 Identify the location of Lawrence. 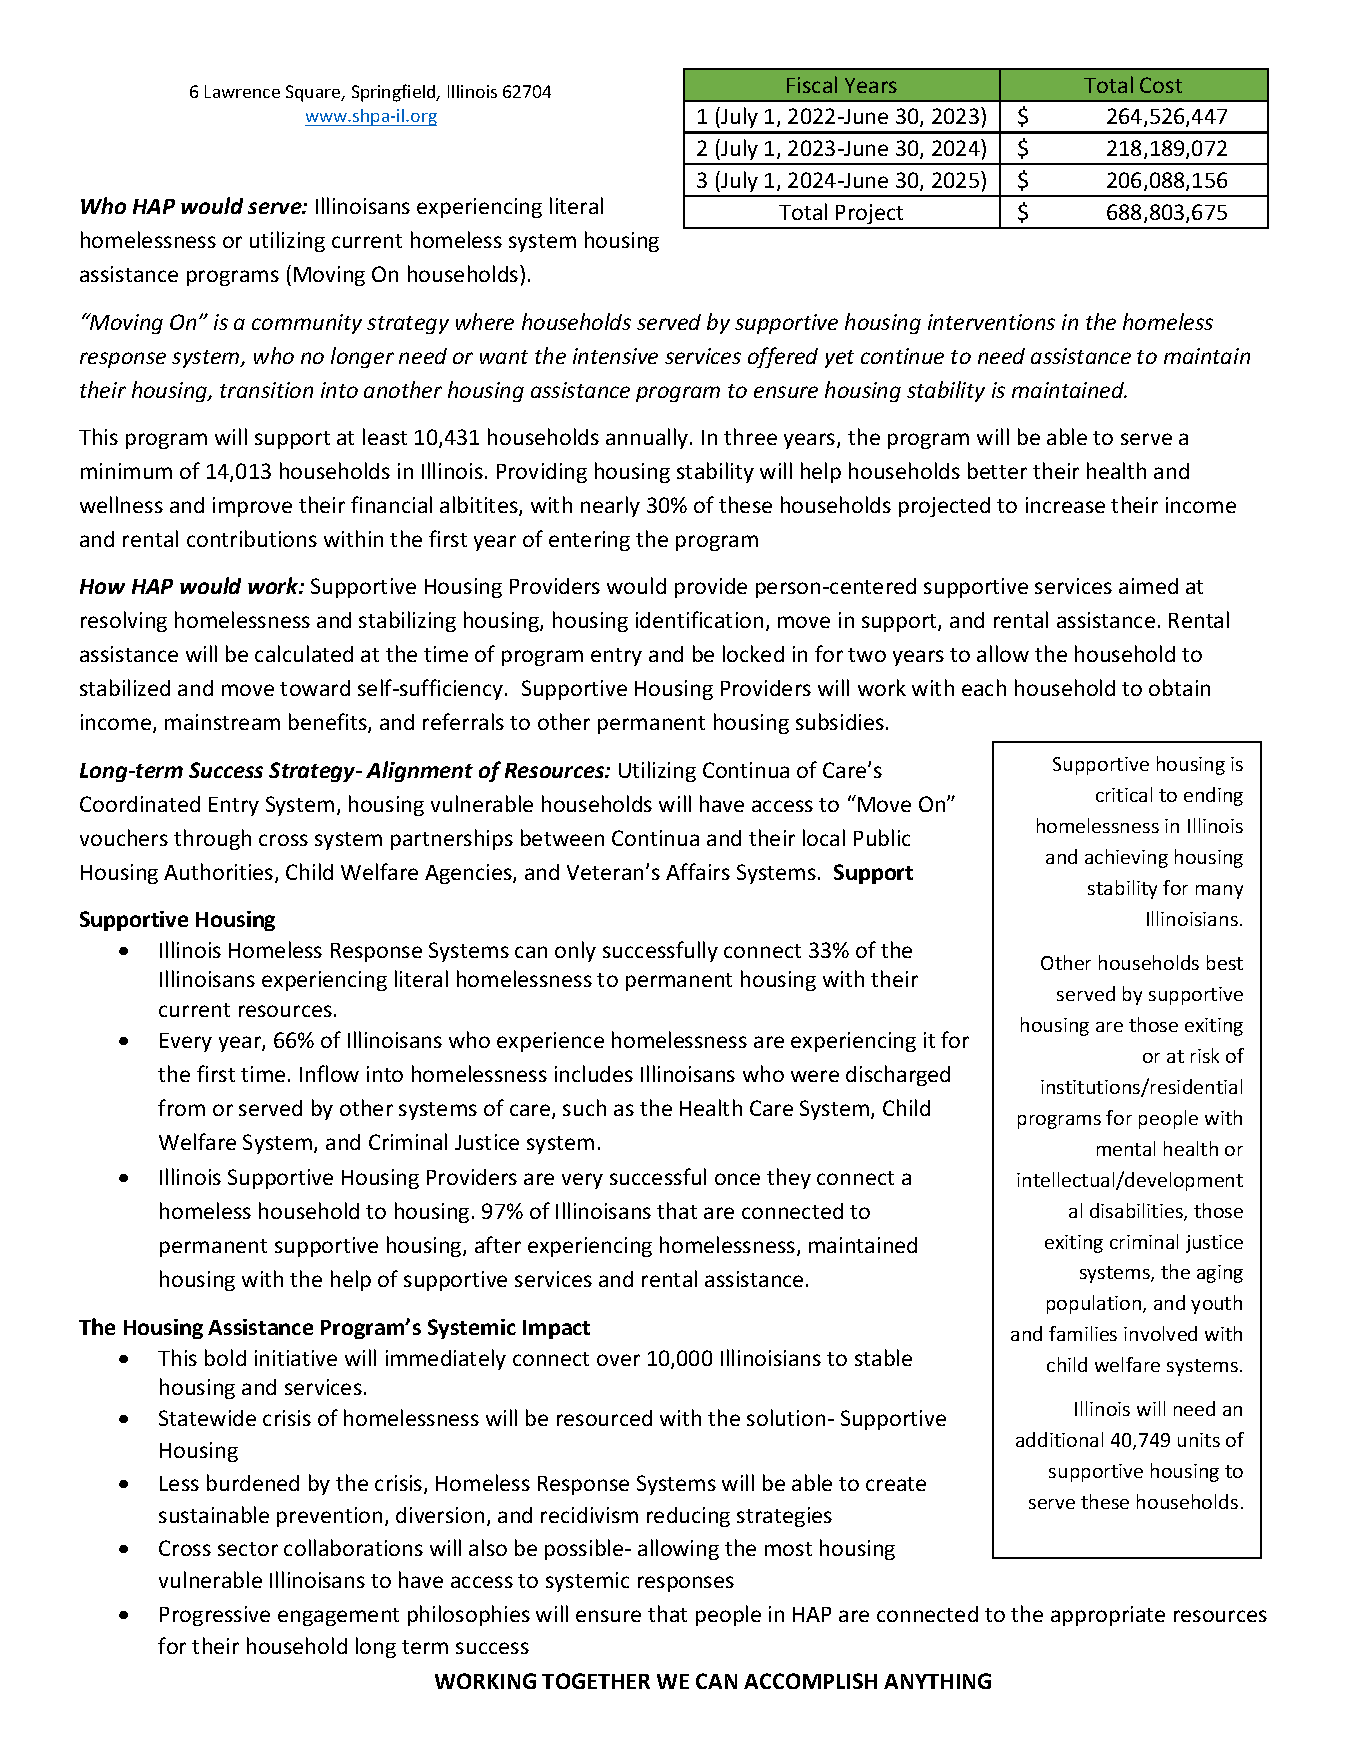
(242, 91).
